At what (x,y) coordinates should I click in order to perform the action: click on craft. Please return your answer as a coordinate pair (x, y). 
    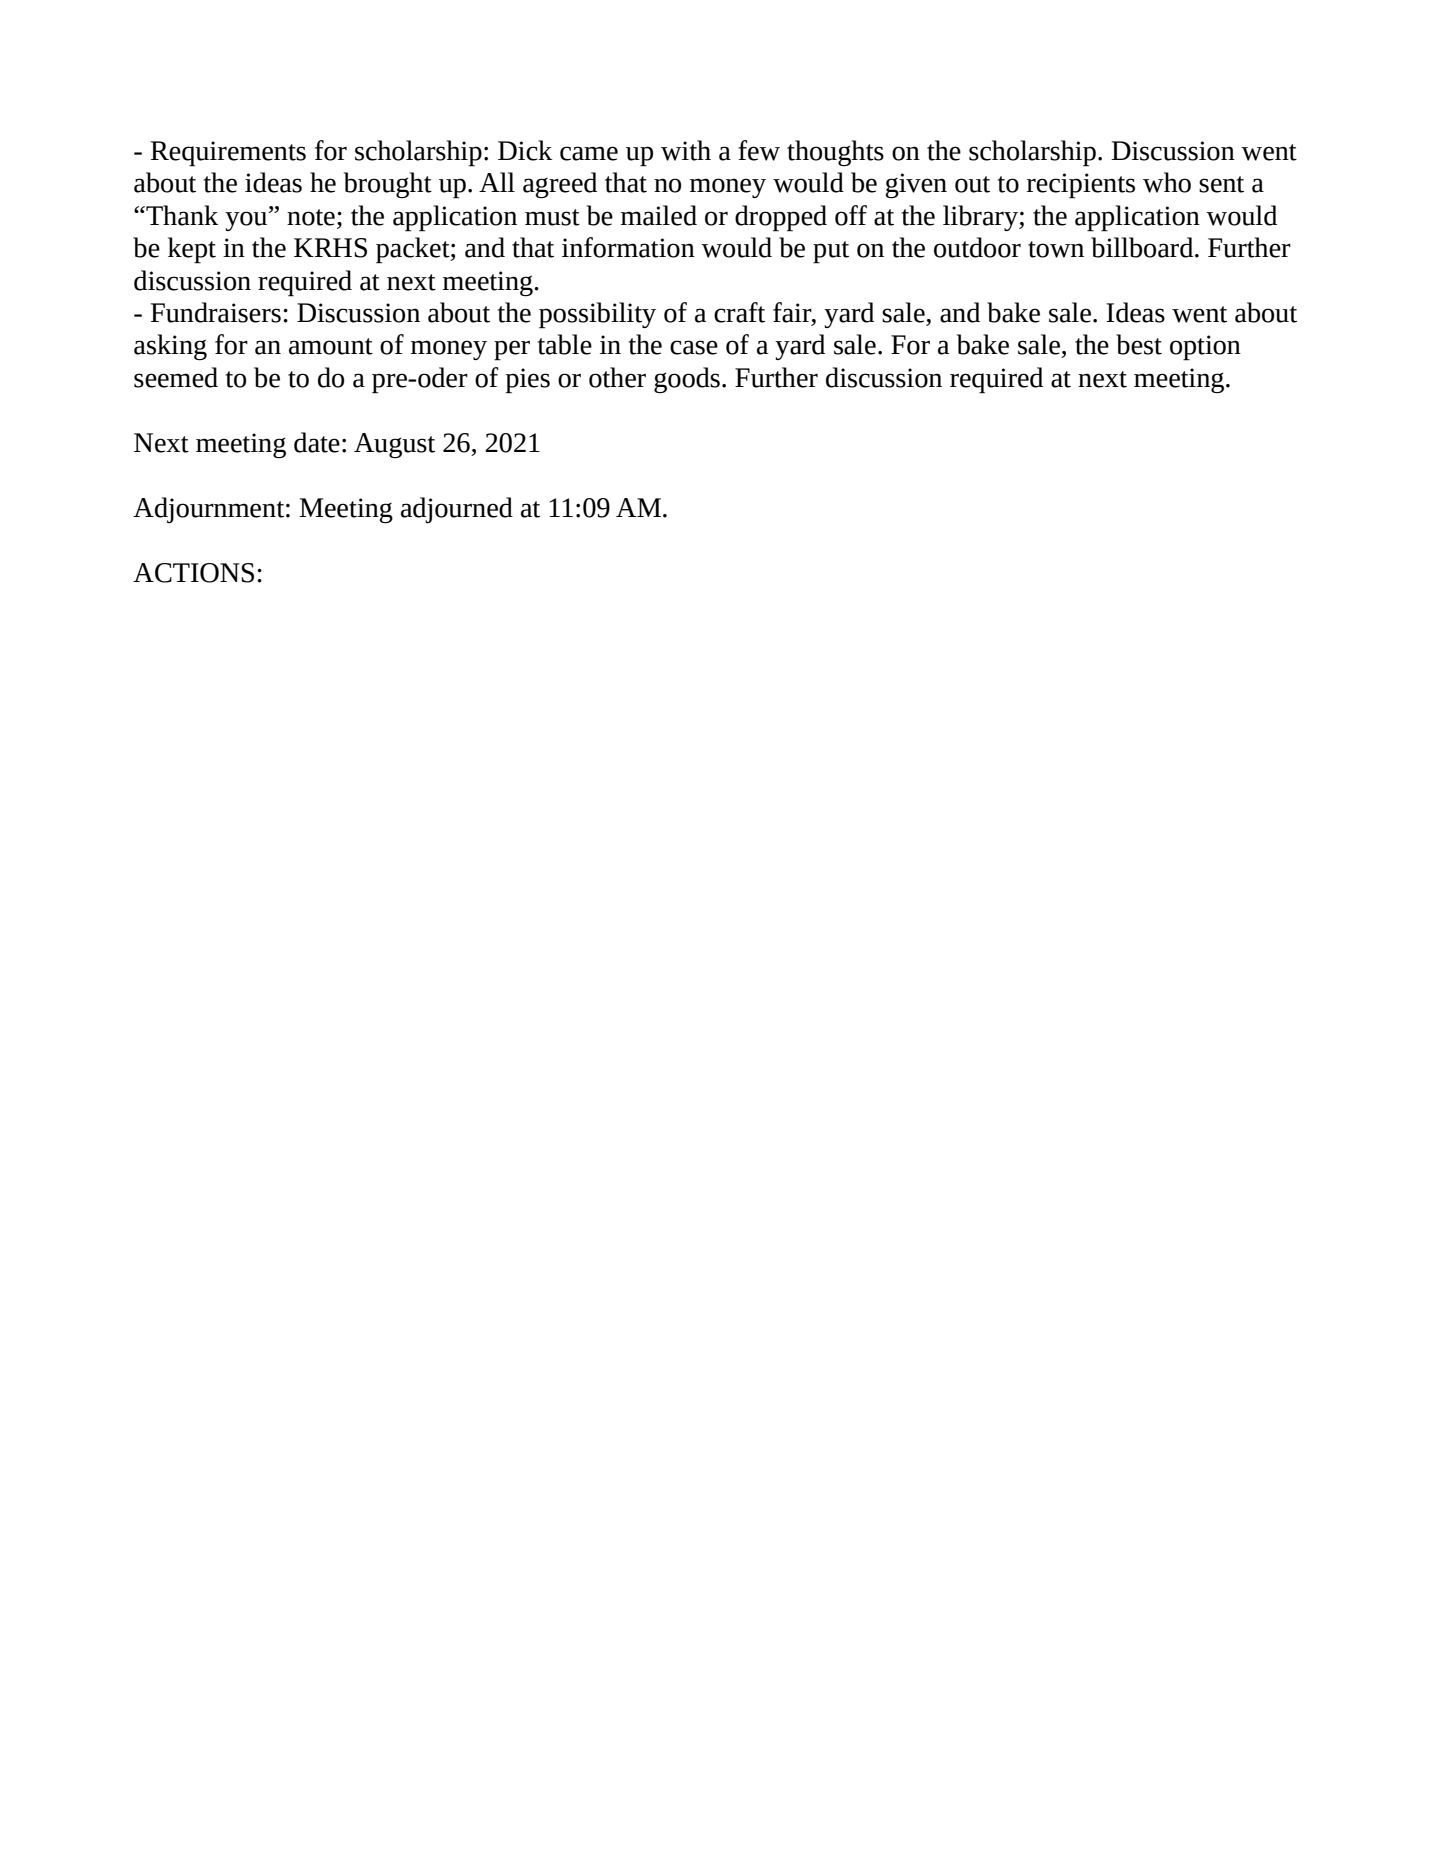
    Looking at the image, I should click on (739, 312).
